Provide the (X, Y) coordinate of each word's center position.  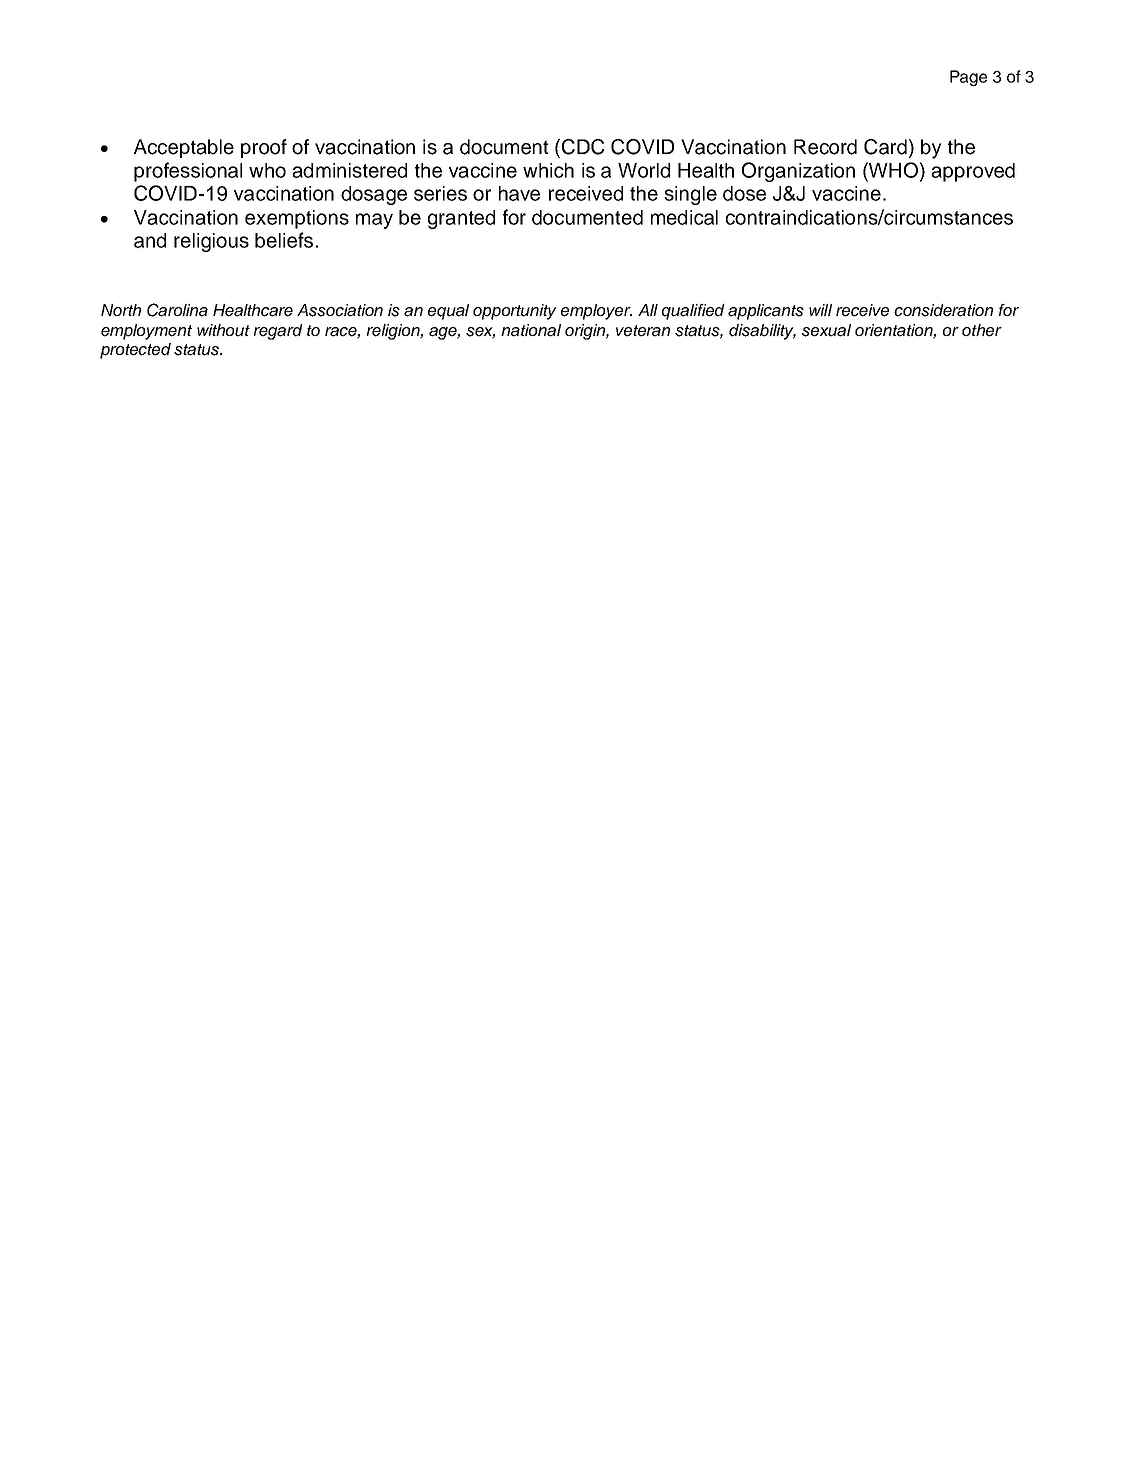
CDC (583, 147)
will (820, 310)
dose (744, 193)
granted (461, 219)
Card (885, 147)
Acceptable (184, 148)
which (548, 170)
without (223, 330)
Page (968, 78)
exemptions (297, 219)
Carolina (177, 310)
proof (264, 148)
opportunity (515, 312)
